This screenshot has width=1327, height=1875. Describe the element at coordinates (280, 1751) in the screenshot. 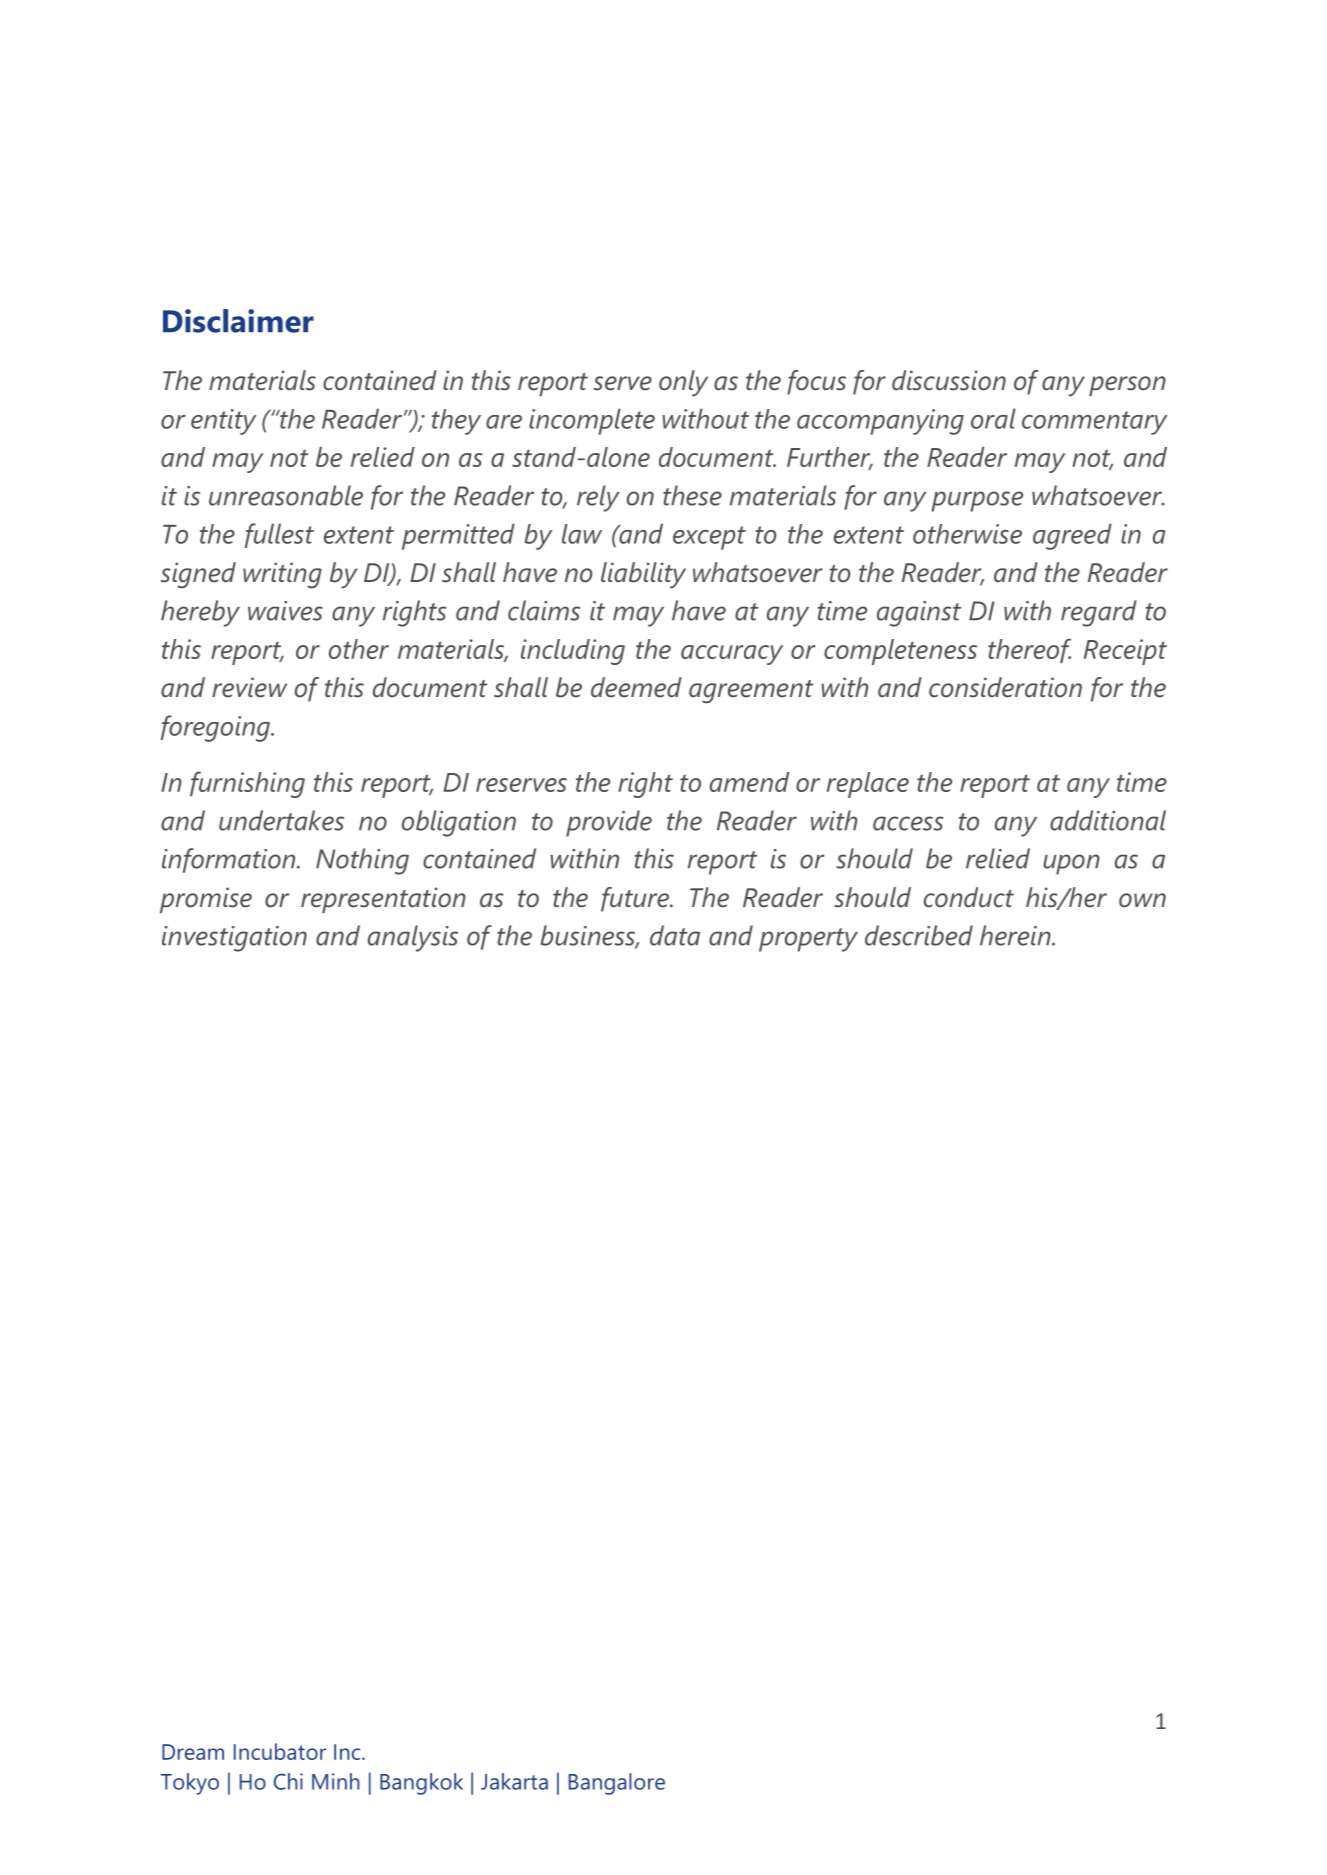

I see `Incubator` at that location.
